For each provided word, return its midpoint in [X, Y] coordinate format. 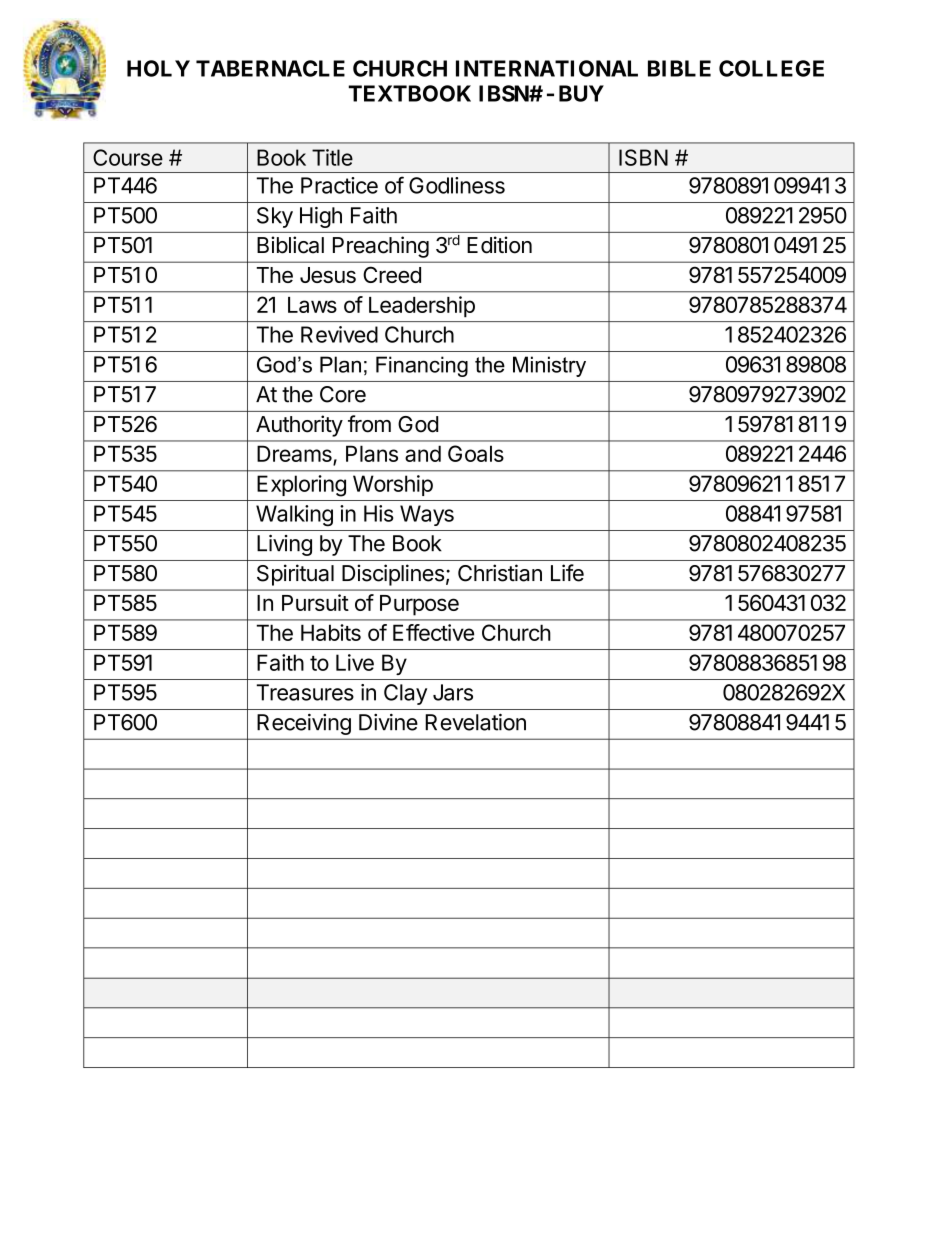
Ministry [549, 366]
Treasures [305, 692]
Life [567, 573]
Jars [453, 692]
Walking [294, 516]
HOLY [158, 68]
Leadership [422, 307]
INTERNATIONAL [547, 68]
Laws [312, 305]
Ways [427, 515]
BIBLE [679, 68]
